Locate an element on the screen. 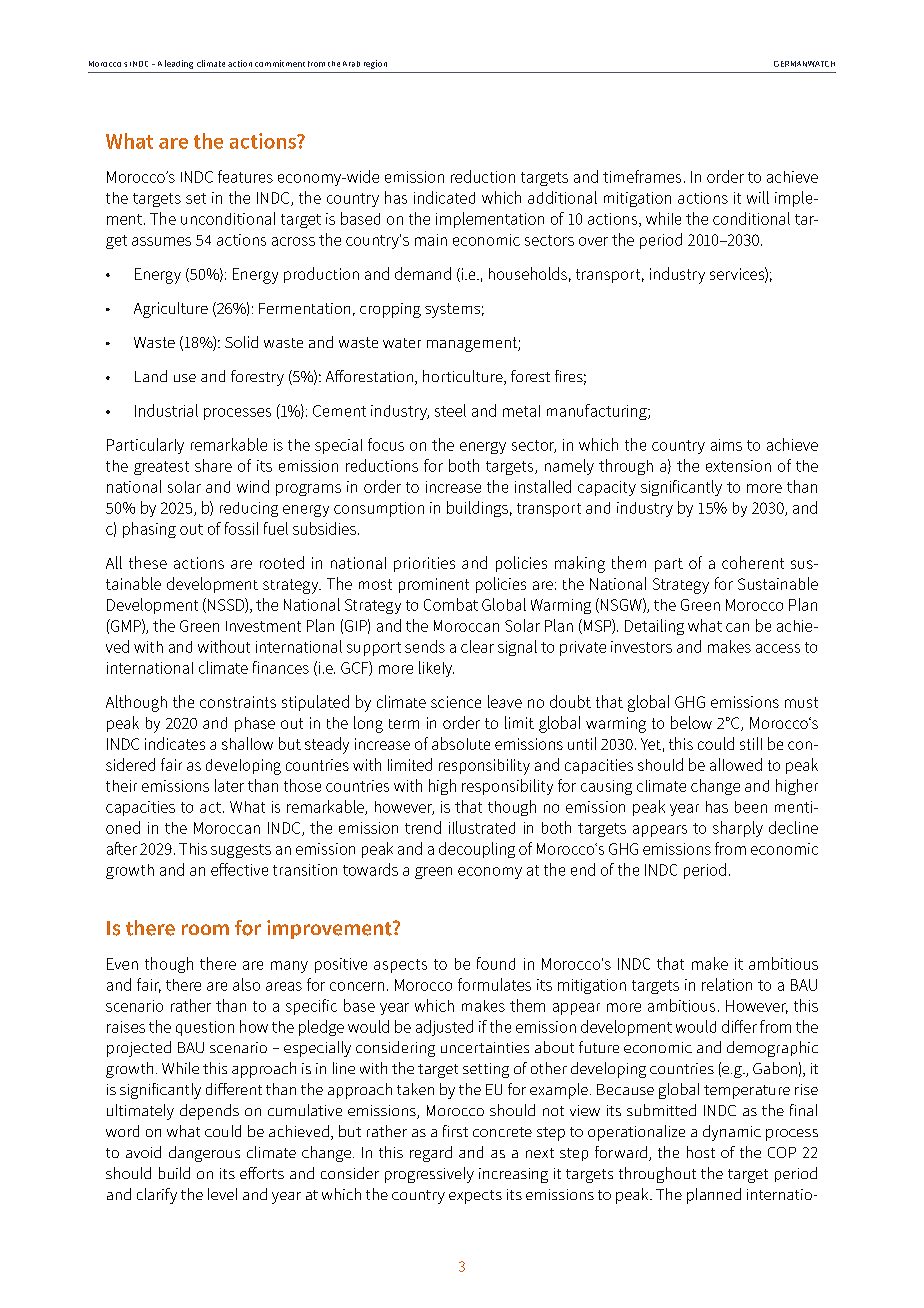 The image size is (924, 1308). finances is located at coordinates (281, 667).
